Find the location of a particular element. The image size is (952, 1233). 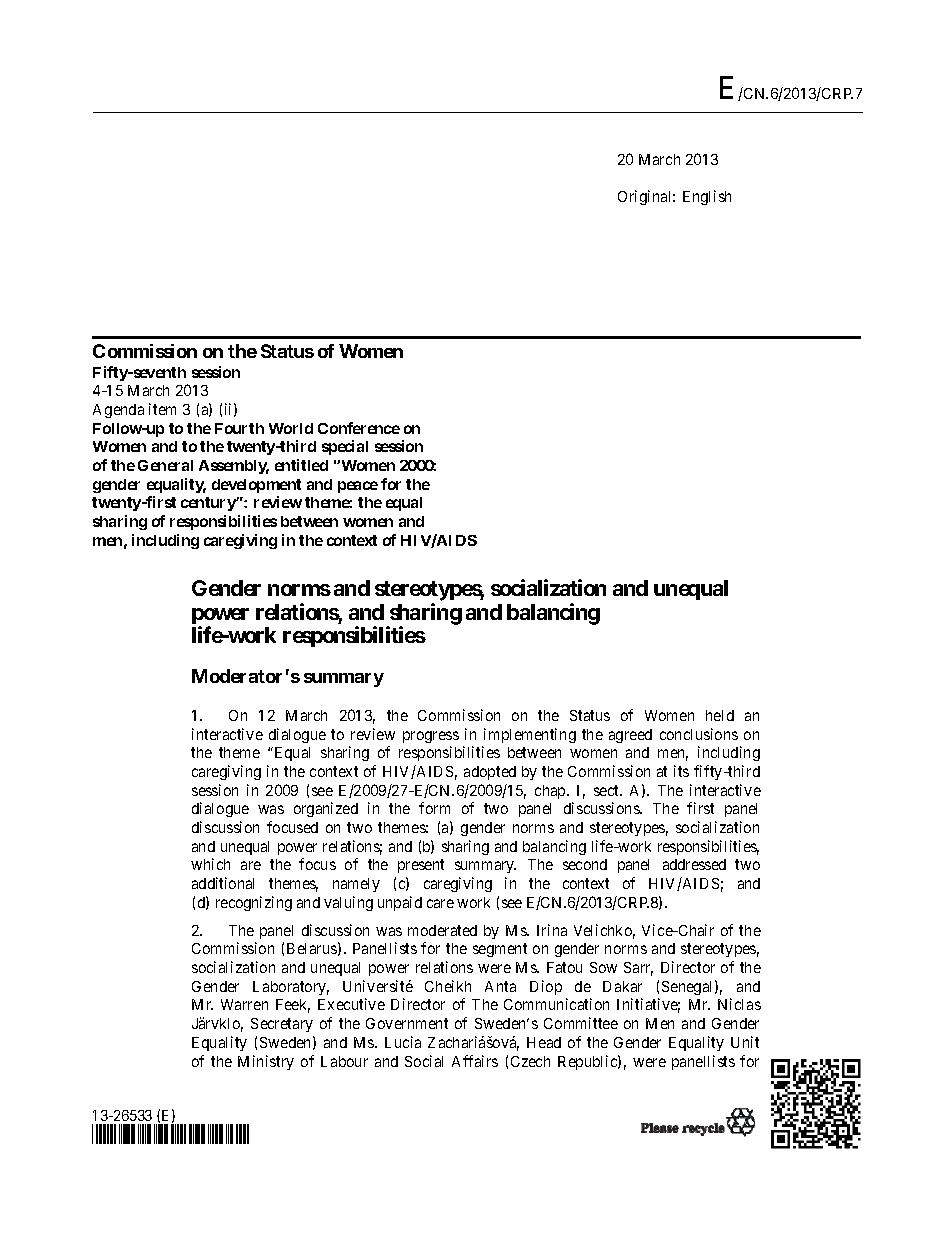

Unit is located at coordinates (745, 1042).
